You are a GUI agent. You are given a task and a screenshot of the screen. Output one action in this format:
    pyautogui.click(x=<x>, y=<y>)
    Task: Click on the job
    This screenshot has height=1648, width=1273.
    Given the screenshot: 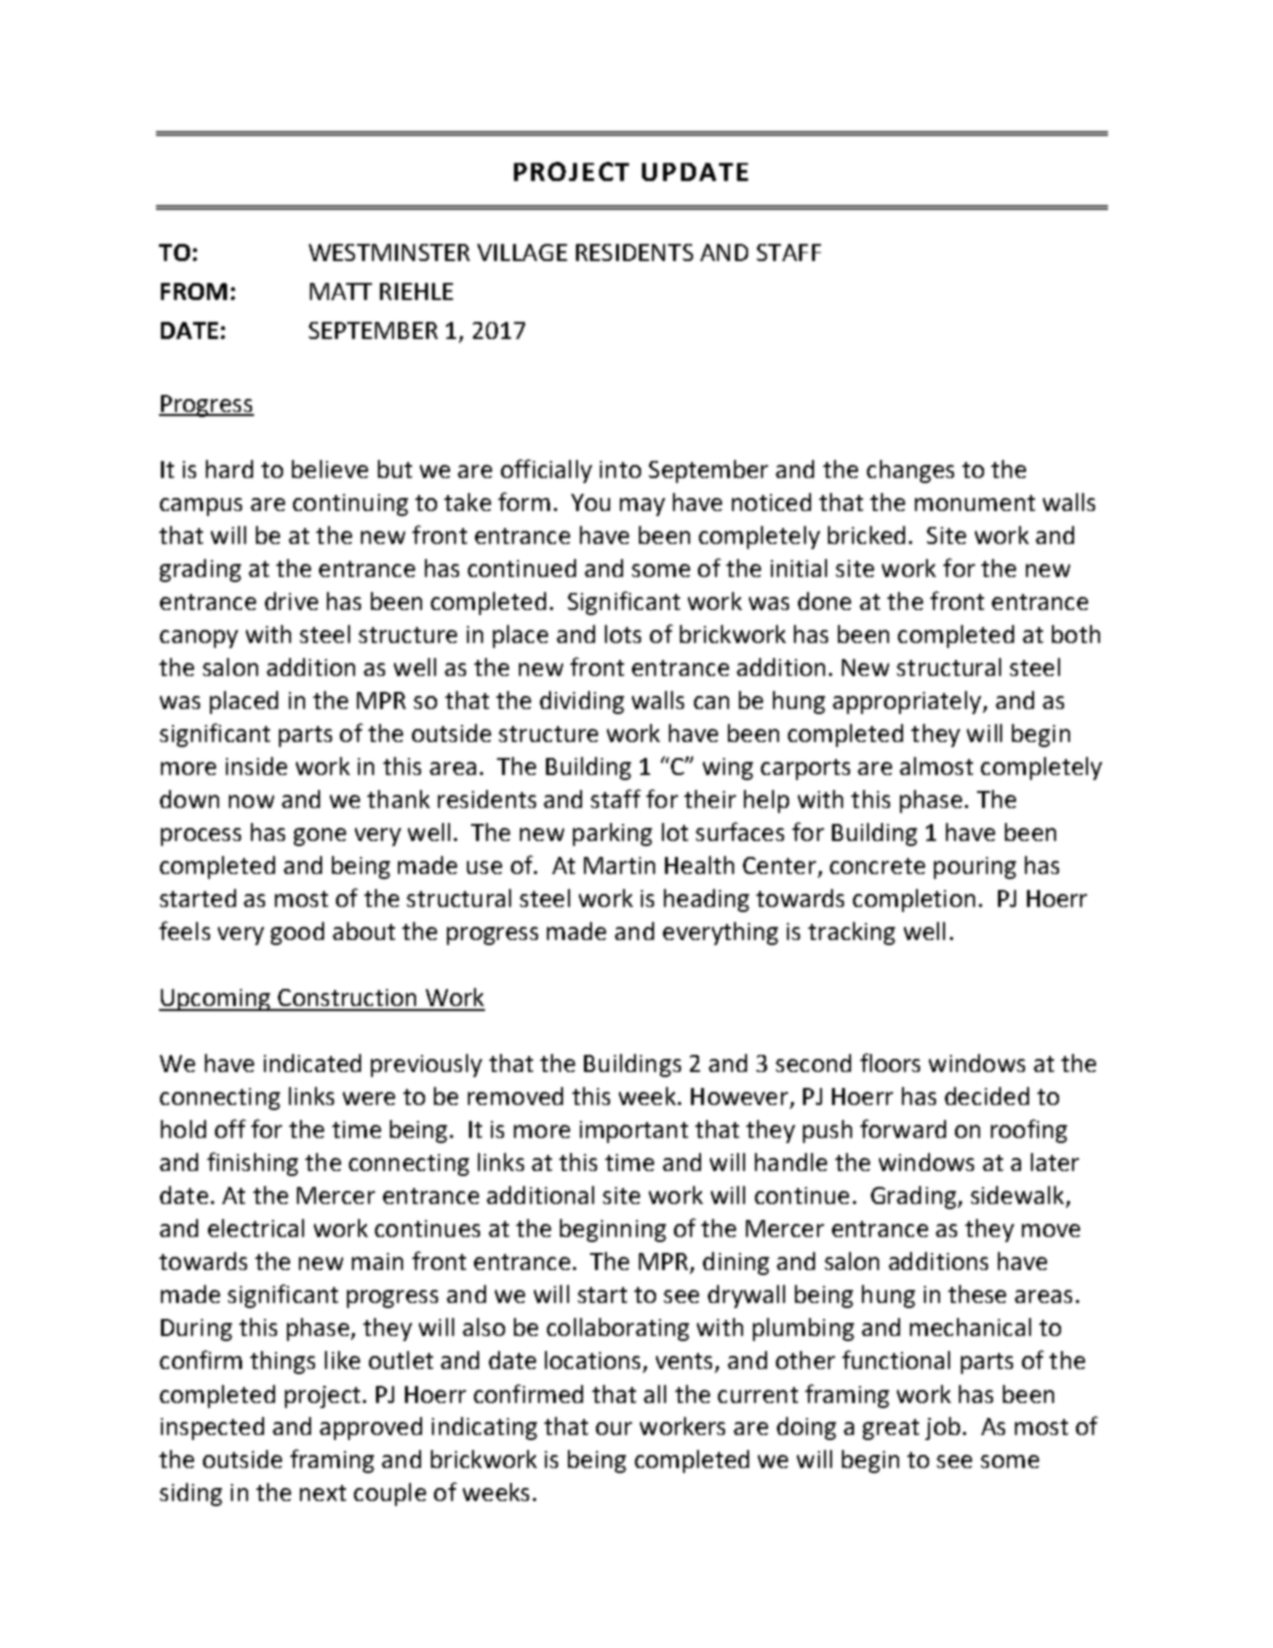 What is the action you would take?
    pyautogui.click(x=942, y=1428)
